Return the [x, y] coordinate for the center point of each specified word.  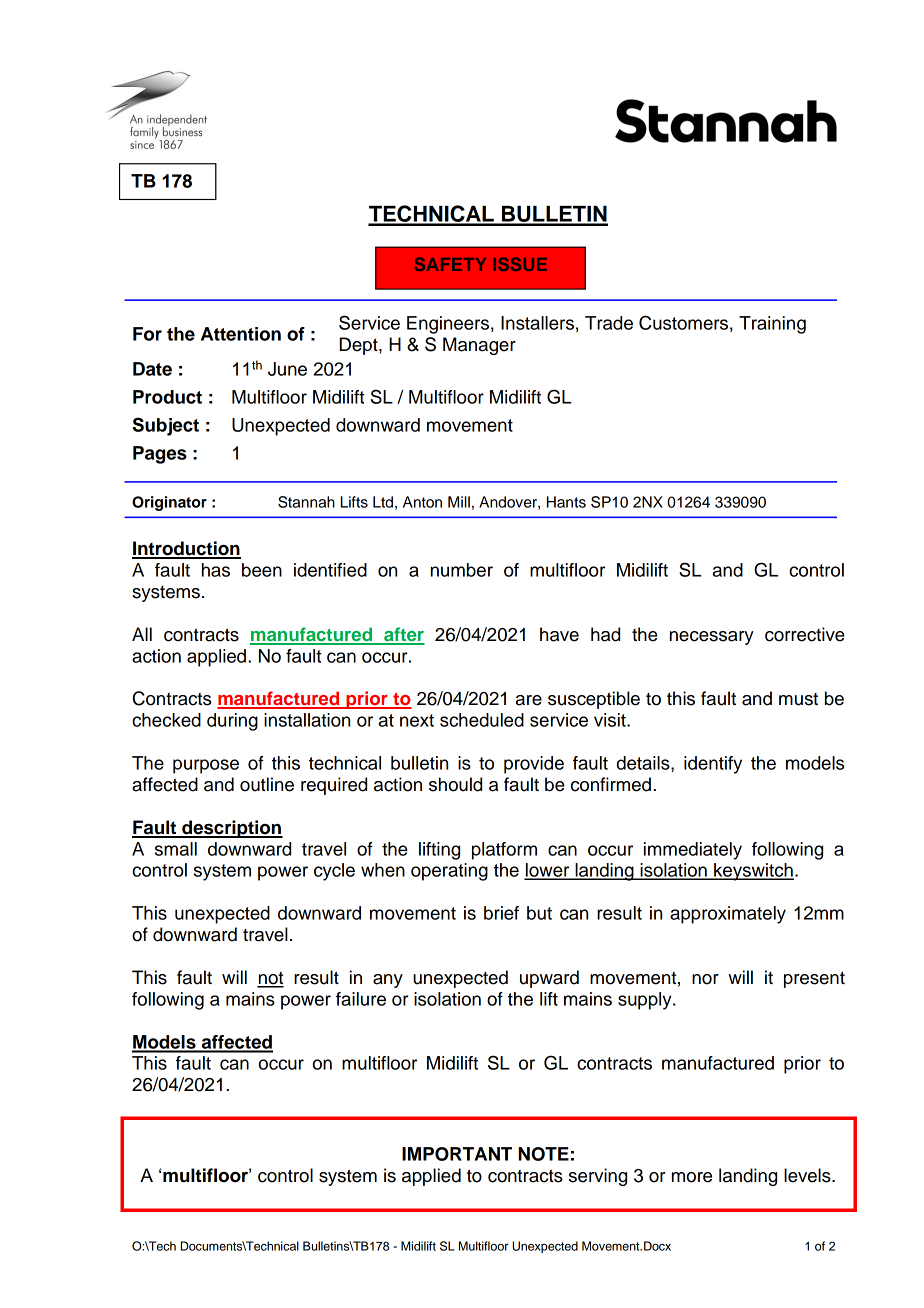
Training [772, 325]
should [455, 784]
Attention [241, 334]
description [231, 829]
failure [361, 999]
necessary [712, 638]
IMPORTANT [457, 1154]
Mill [459, 502]
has [216, 570]
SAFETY [450, 264]
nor [705, 979]
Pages [160, 455]
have [559, 634]
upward [549, 979]
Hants [566, 502]
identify [713, 765]
